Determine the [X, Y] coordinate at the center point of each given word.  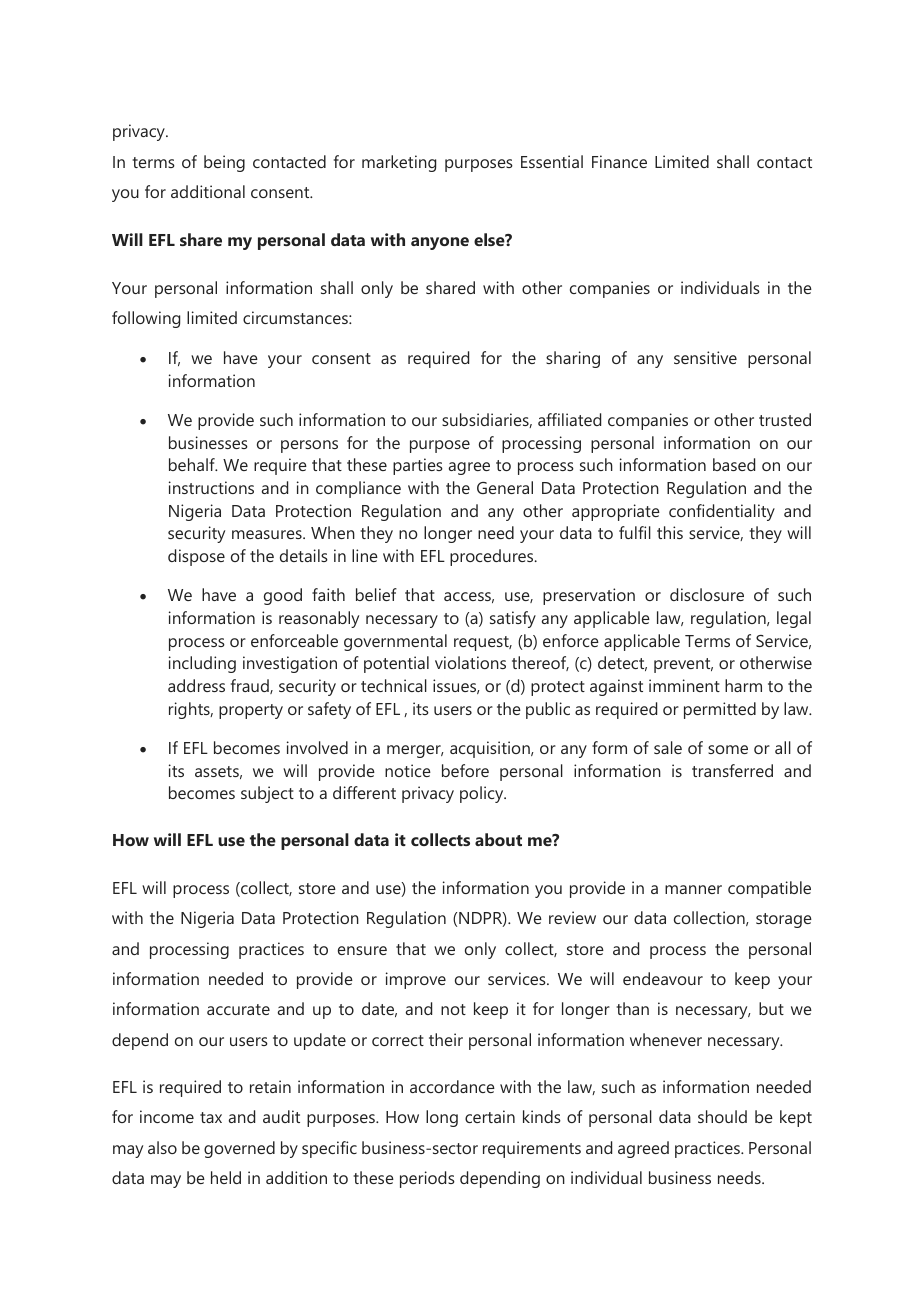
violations [470, 662]
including [202, 664]
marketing [399, 163]
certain [490, 1116]
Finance [619, 161]
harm [743, 685]
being [224, 163]
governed [239, 1149]
